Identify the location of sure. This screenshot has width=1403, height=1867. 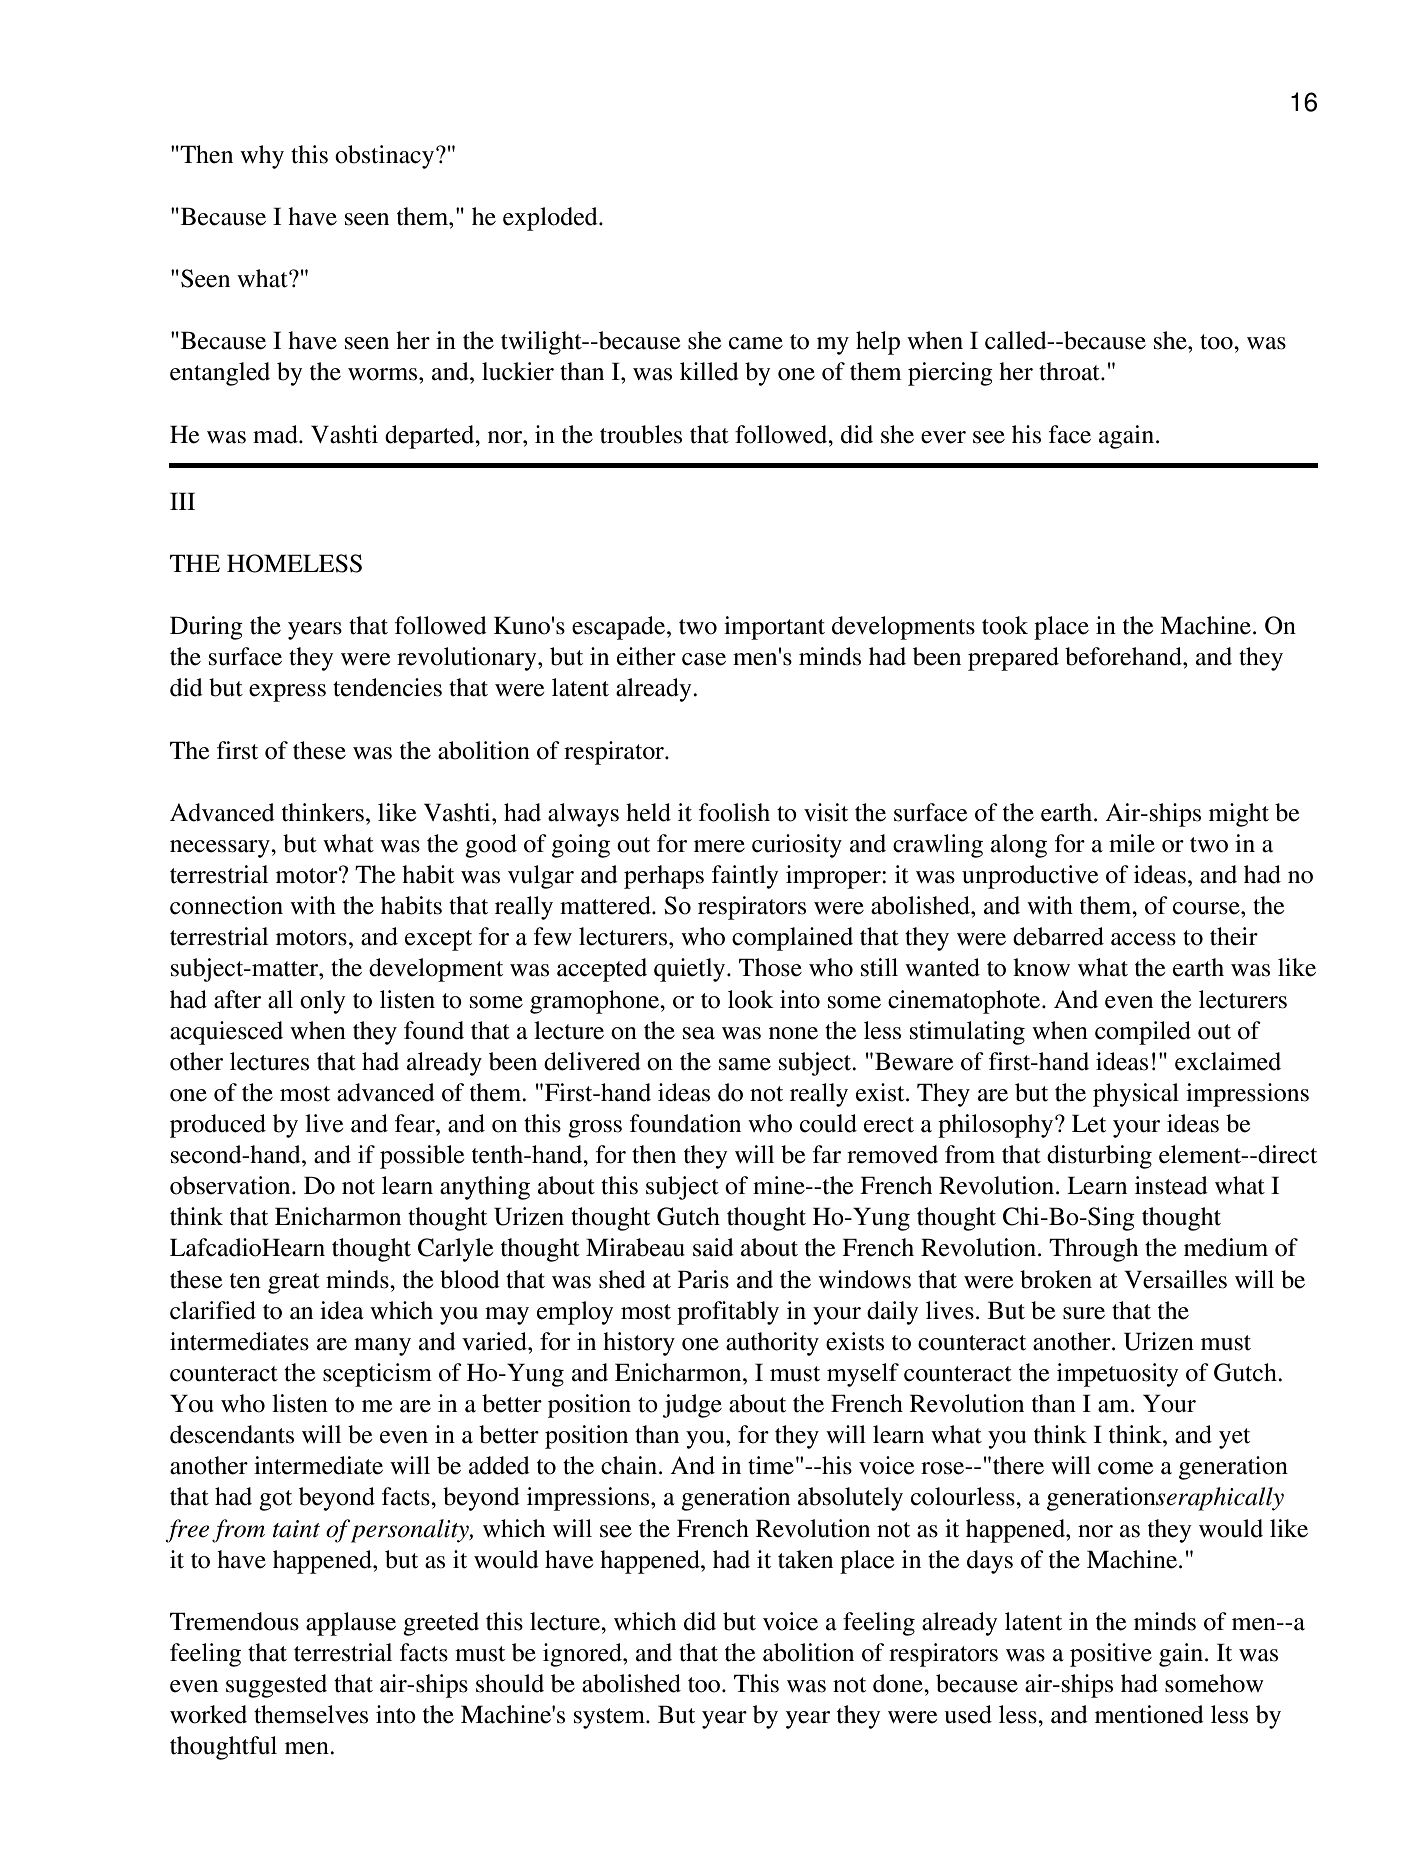
(1084, 1313).
